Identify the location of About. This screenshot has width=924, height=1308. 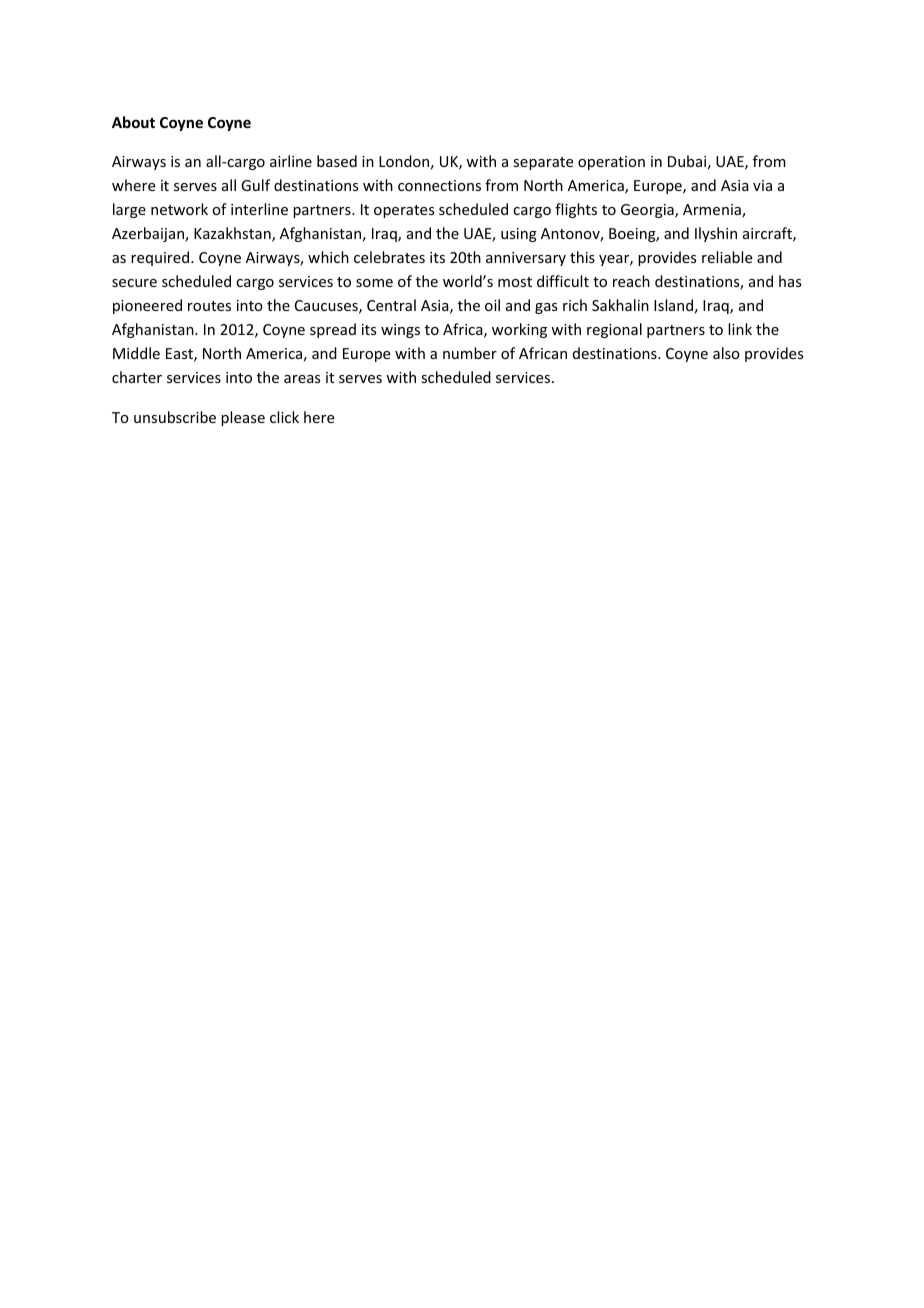
(133, 122).
